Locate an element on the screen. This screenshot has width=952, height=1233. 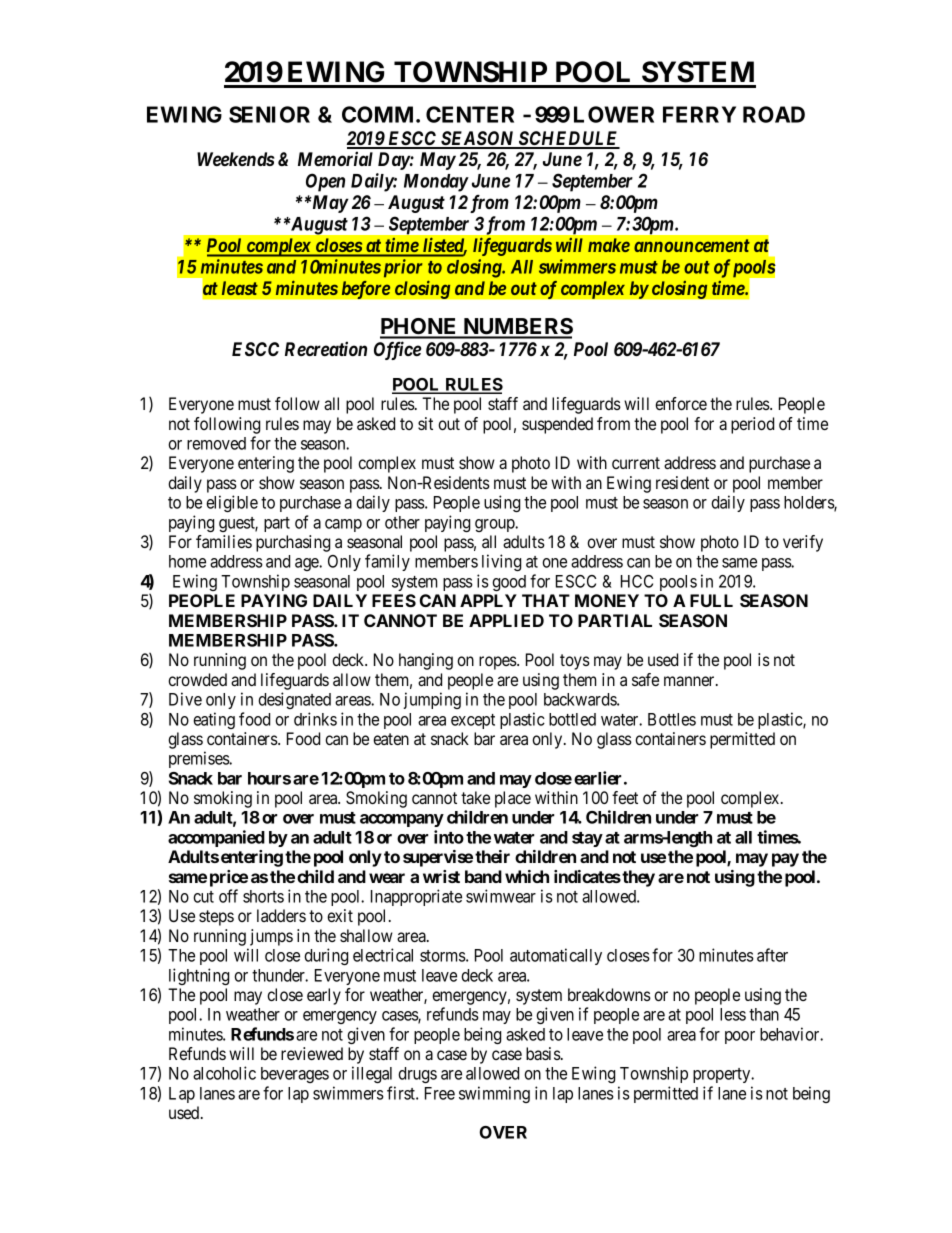
alcoholic is located at coordinates (224, 1073).
